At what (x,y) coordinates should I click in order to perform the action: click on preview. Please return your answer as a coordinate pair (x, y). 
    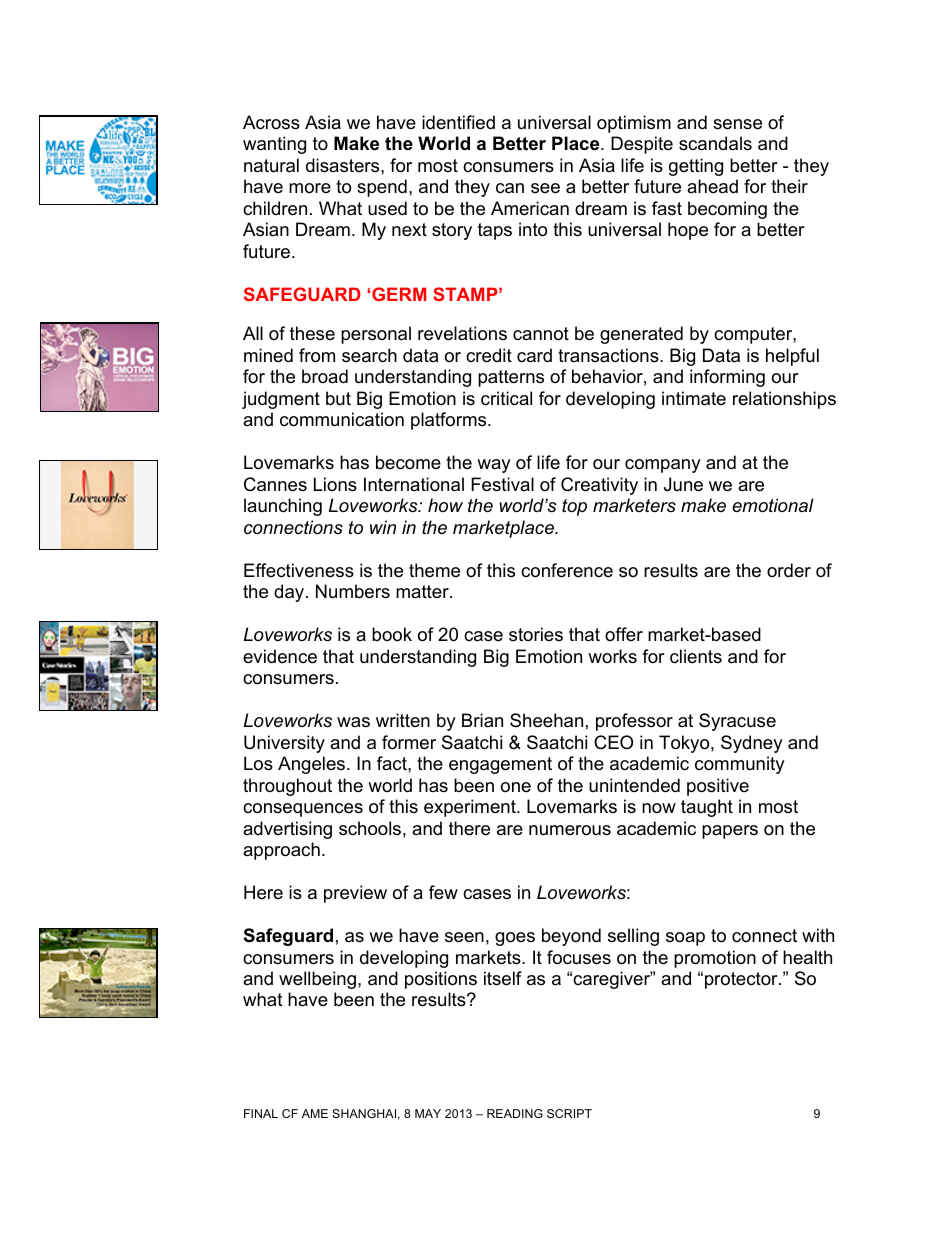
    Looking at the image, I should click on (355, 894).
